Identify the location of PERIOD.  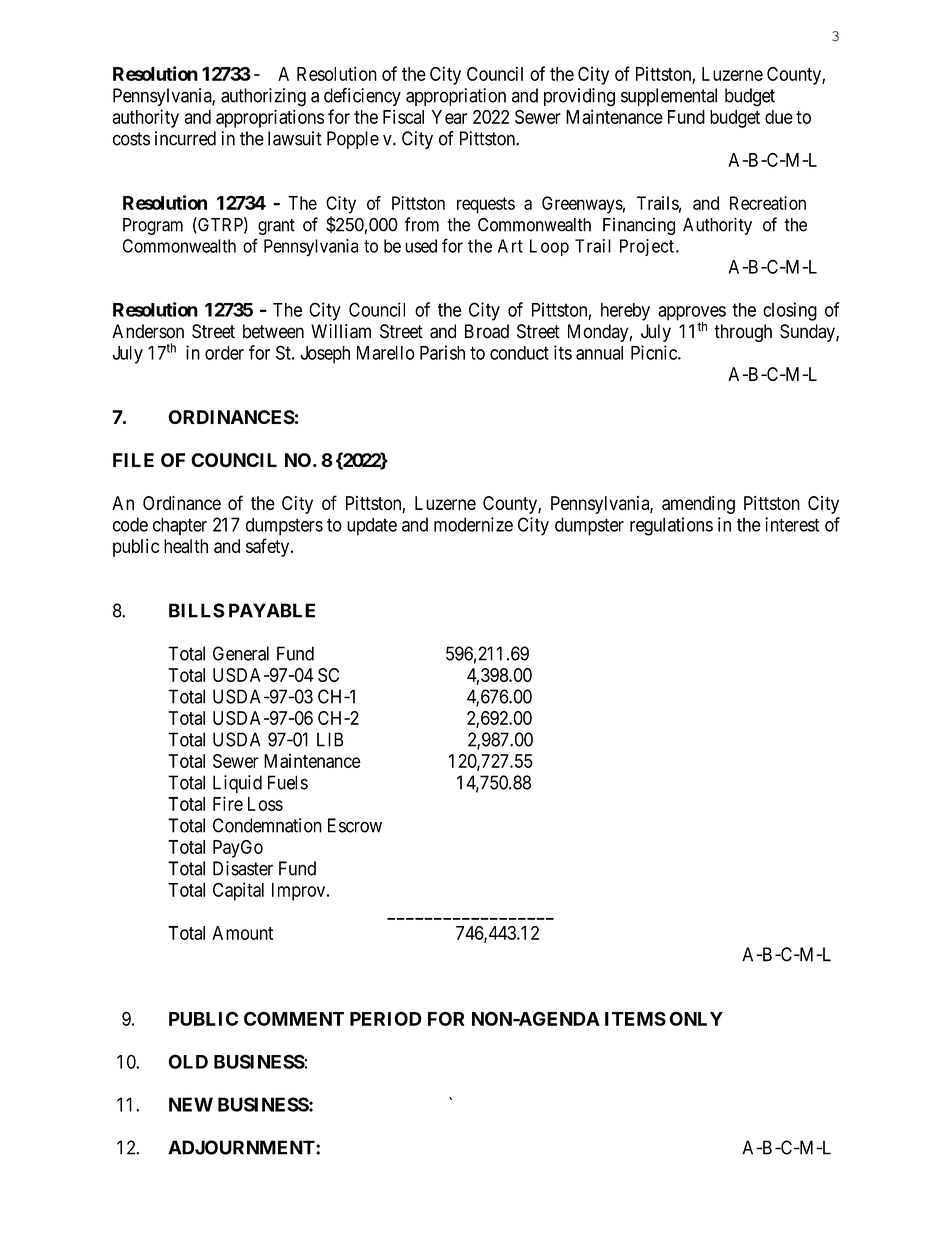
(386, 1018).
